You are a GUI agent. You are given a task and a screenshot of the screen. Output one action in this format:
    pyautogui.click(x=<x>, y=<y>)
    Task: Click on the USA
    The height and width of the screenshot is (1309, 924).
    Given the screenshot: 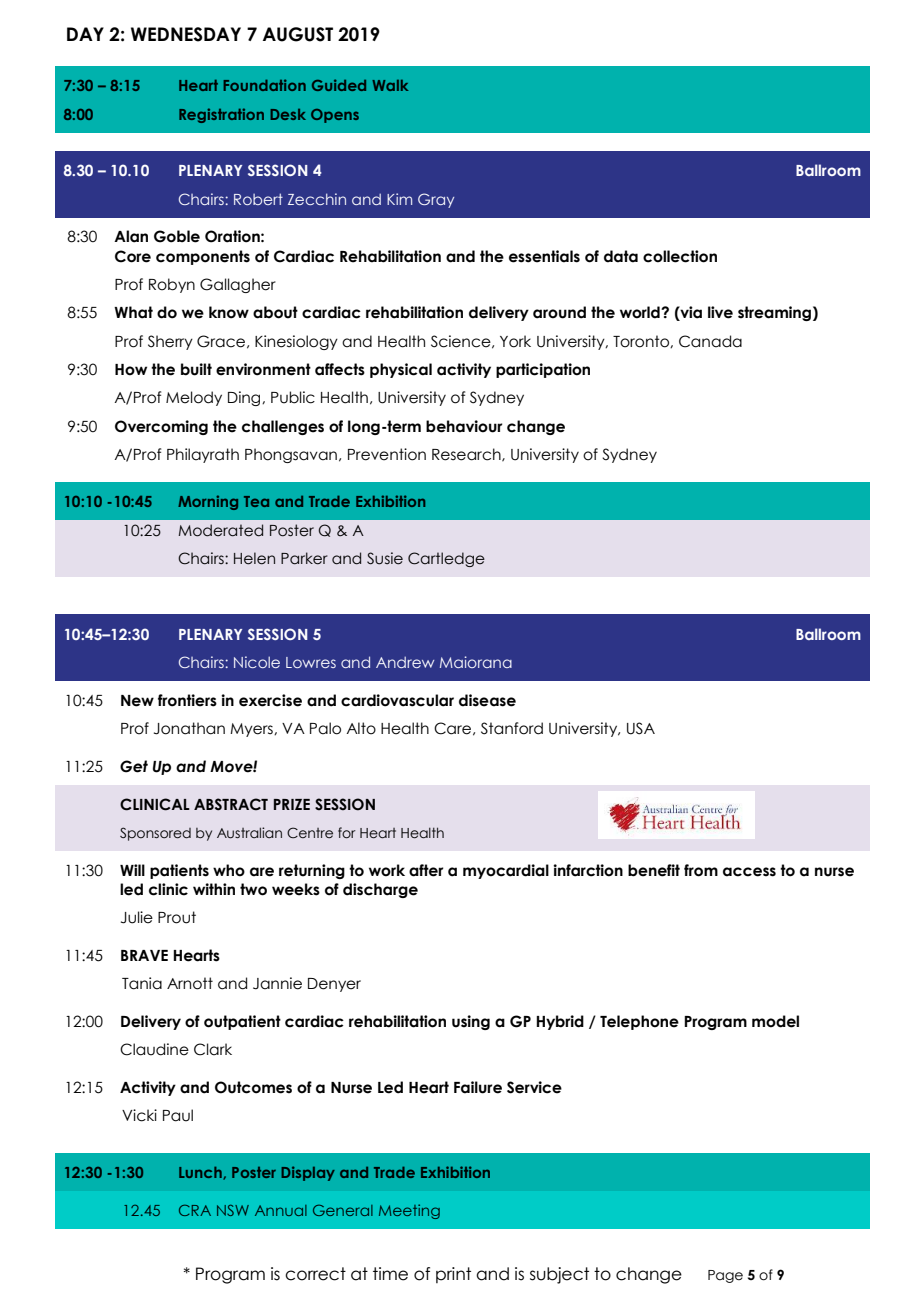 What is the action you would take?
    pyautogui.click(x=641, y=728)
